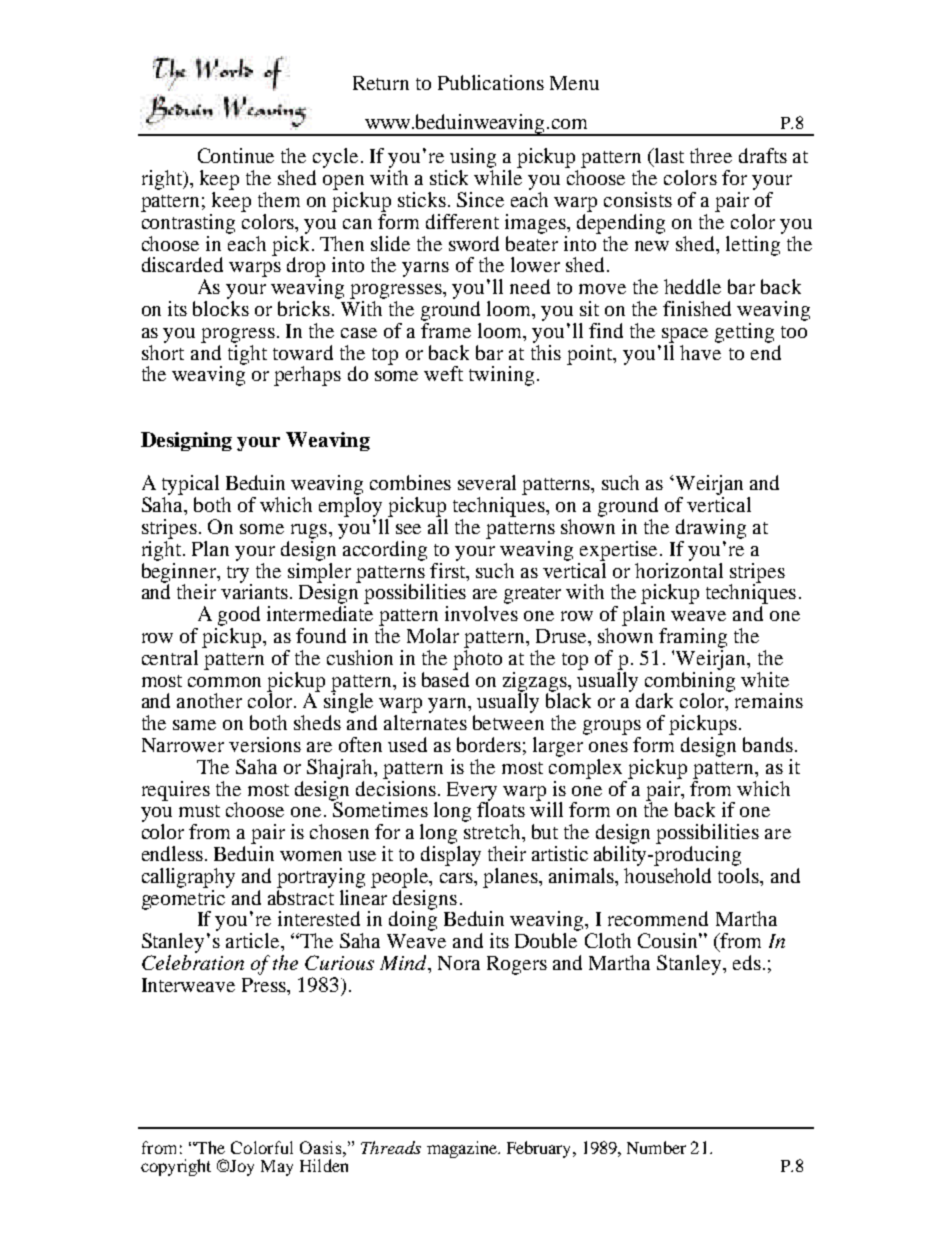 The image size is (952, 1233). I want to click on try, so click(239, 575).
